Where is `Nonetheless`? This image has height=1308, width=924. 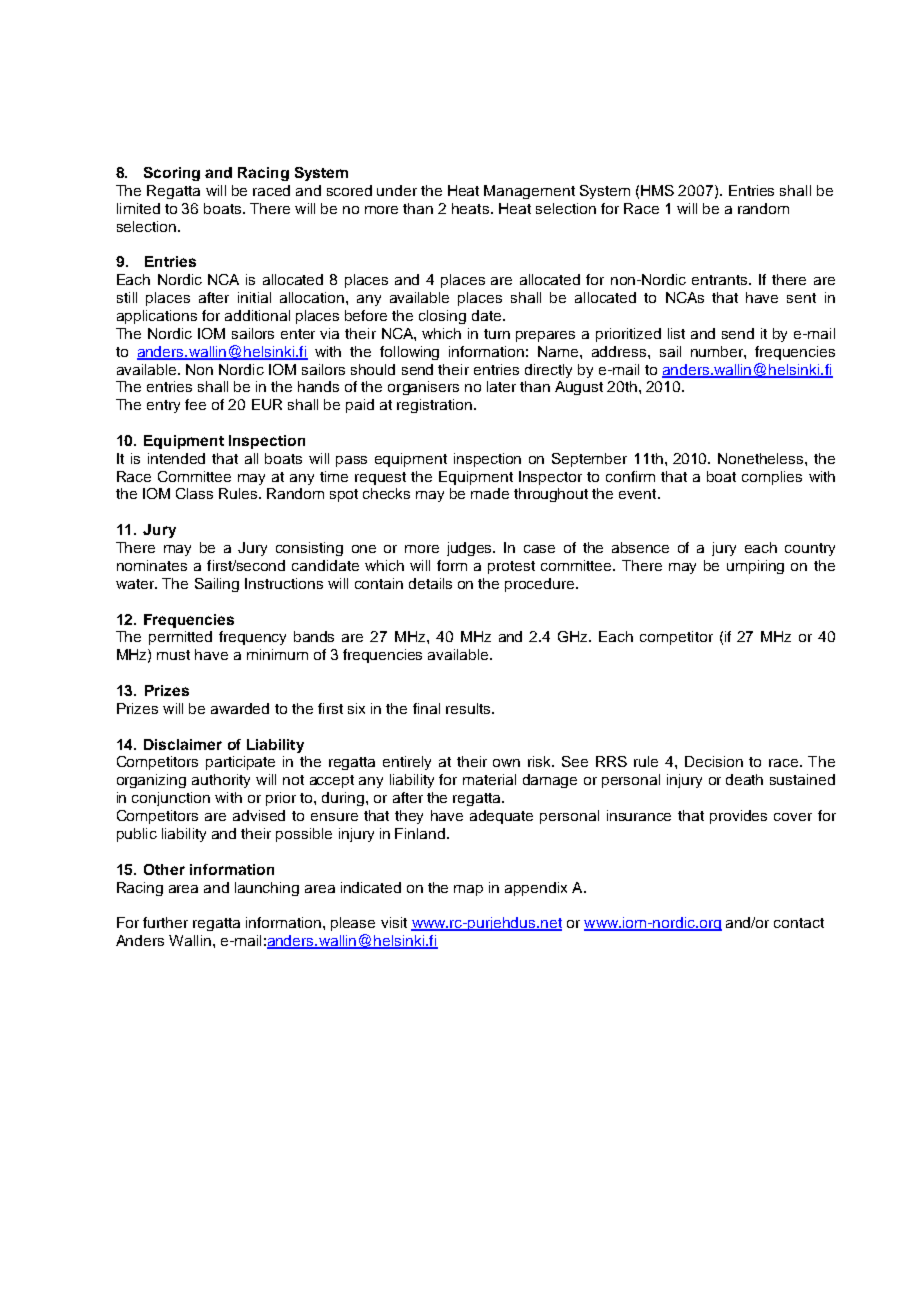 Nonetheless is located at coordinates (762, 458).
